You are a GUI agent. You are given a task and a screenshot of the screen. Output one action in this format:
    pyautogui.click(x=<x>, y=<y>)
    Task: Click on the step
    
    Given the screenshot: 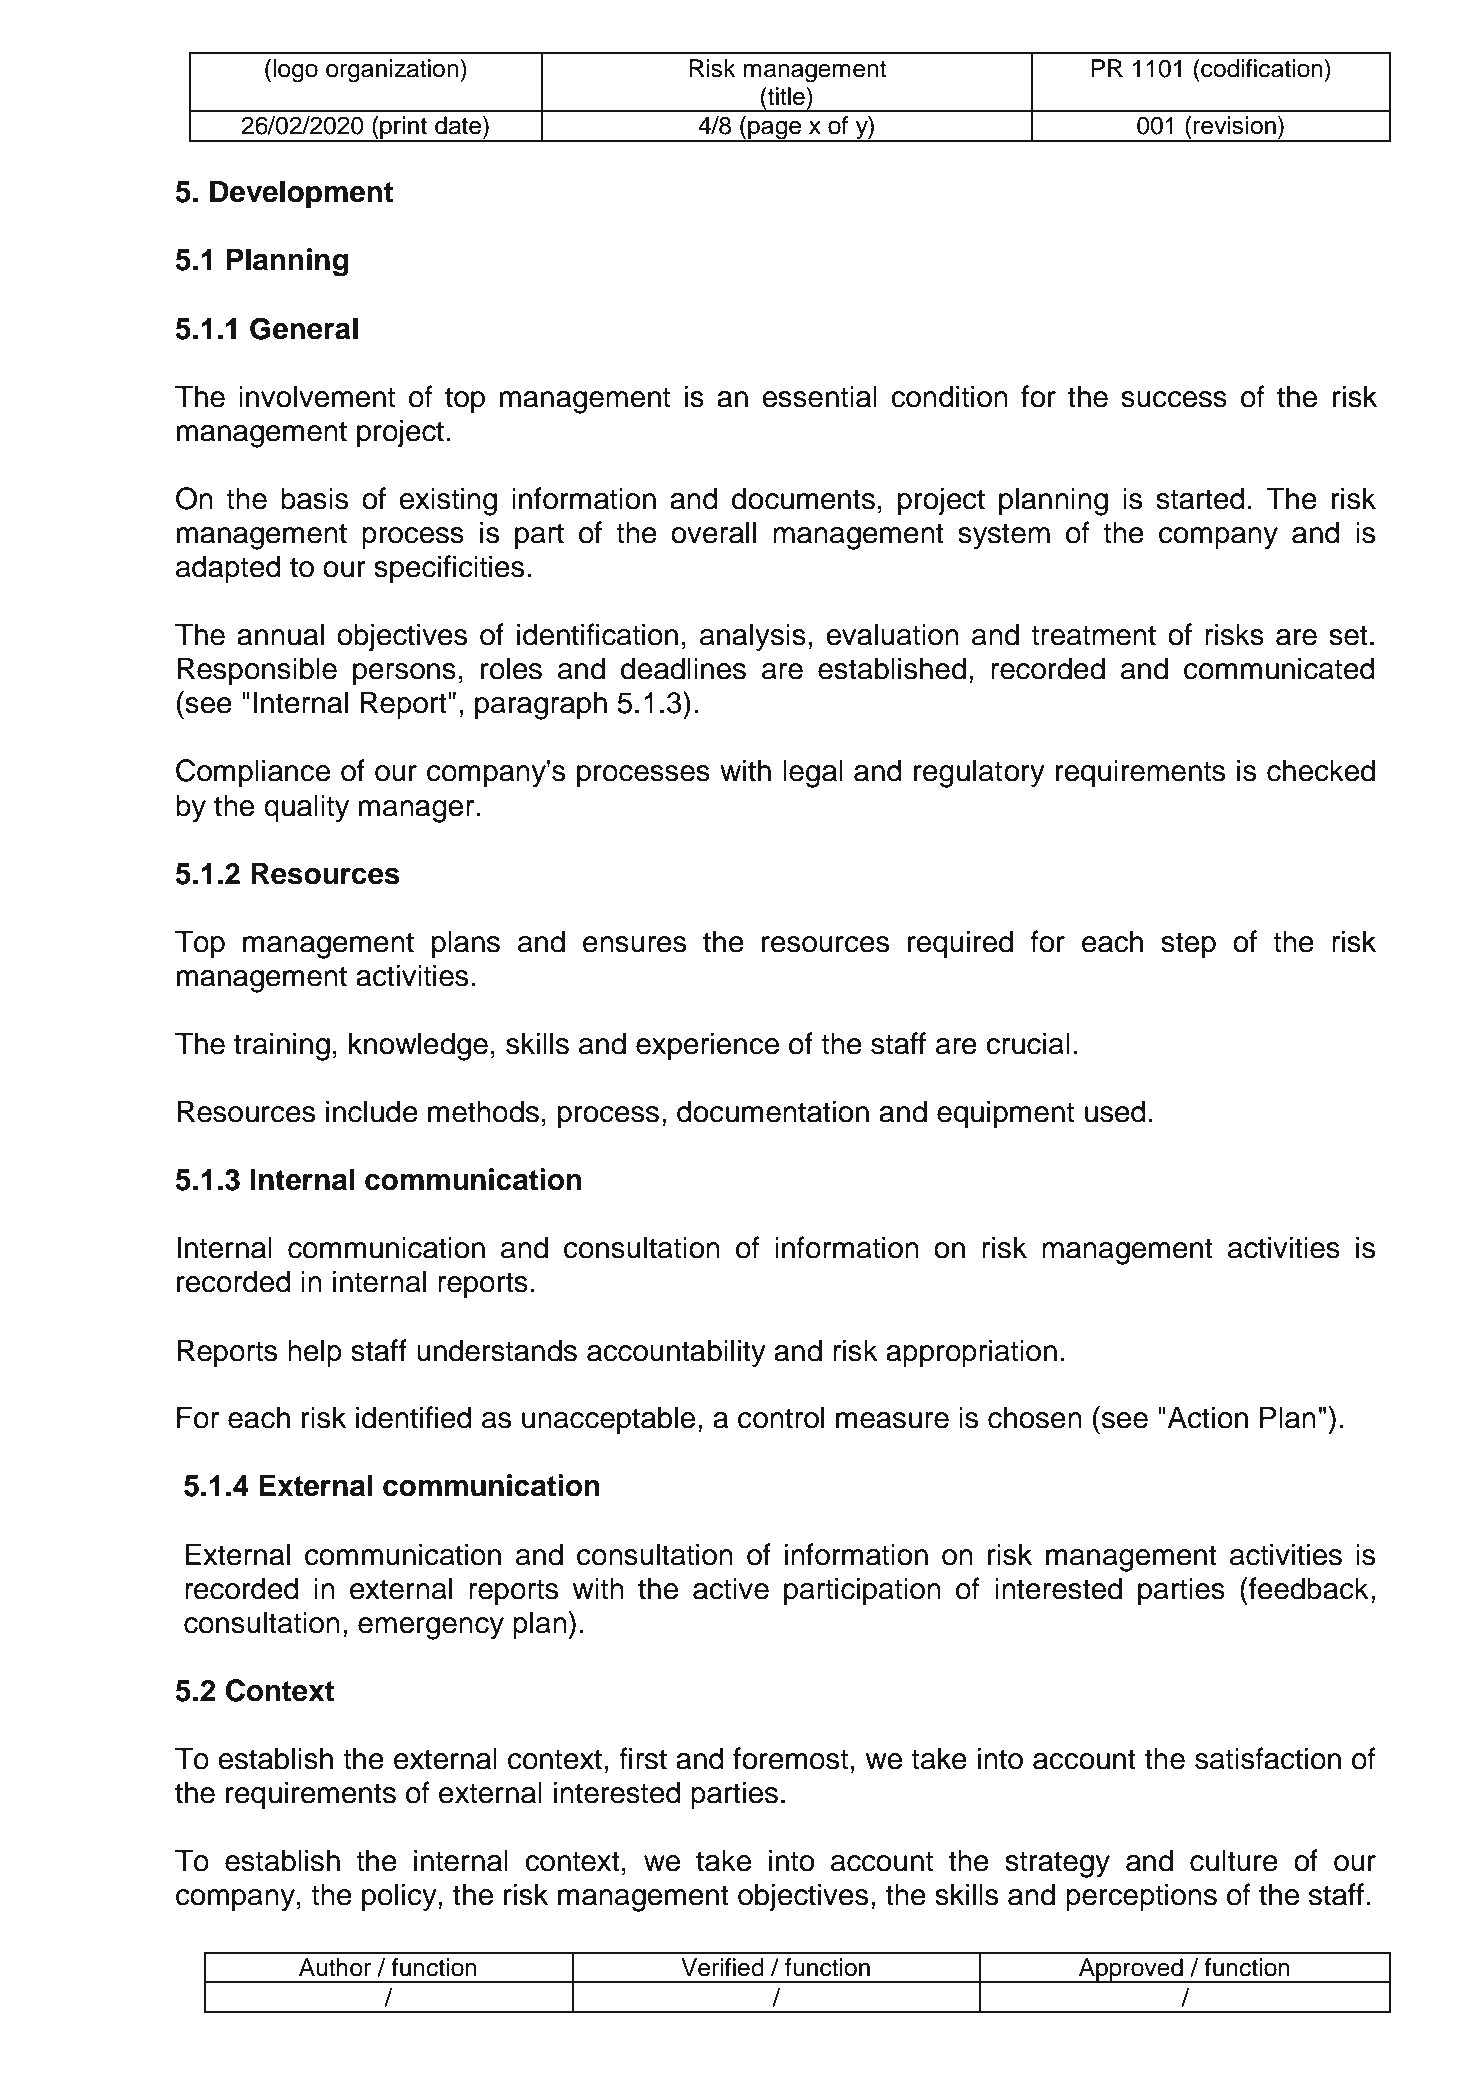 What is the action you would take?
    pyautogui.click(x=1188, y=945)
